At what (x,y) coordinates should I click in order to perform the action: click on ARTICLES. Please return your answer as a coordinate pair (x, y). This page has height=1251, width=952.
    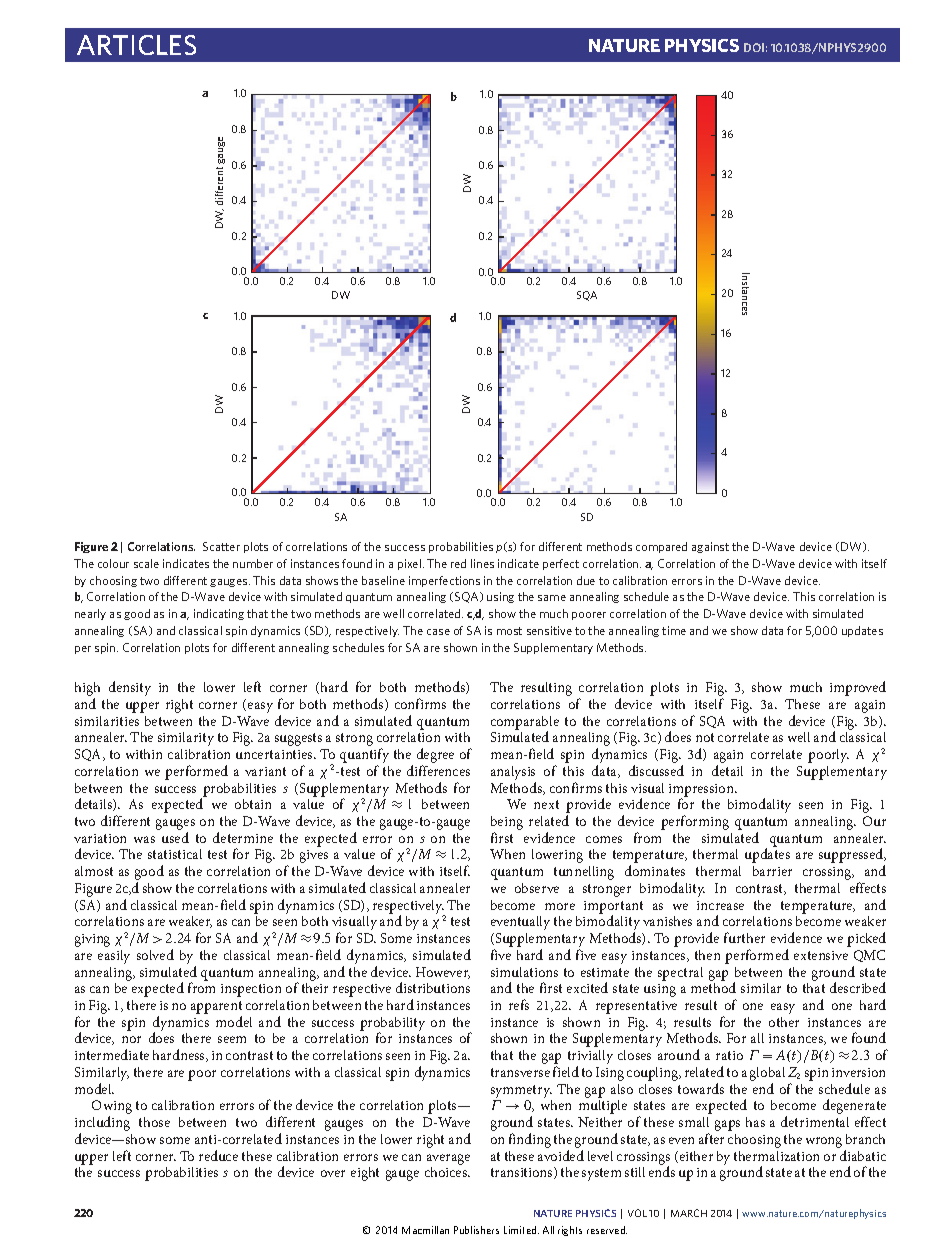
    Looking at the image, I should click on (136, 45).
